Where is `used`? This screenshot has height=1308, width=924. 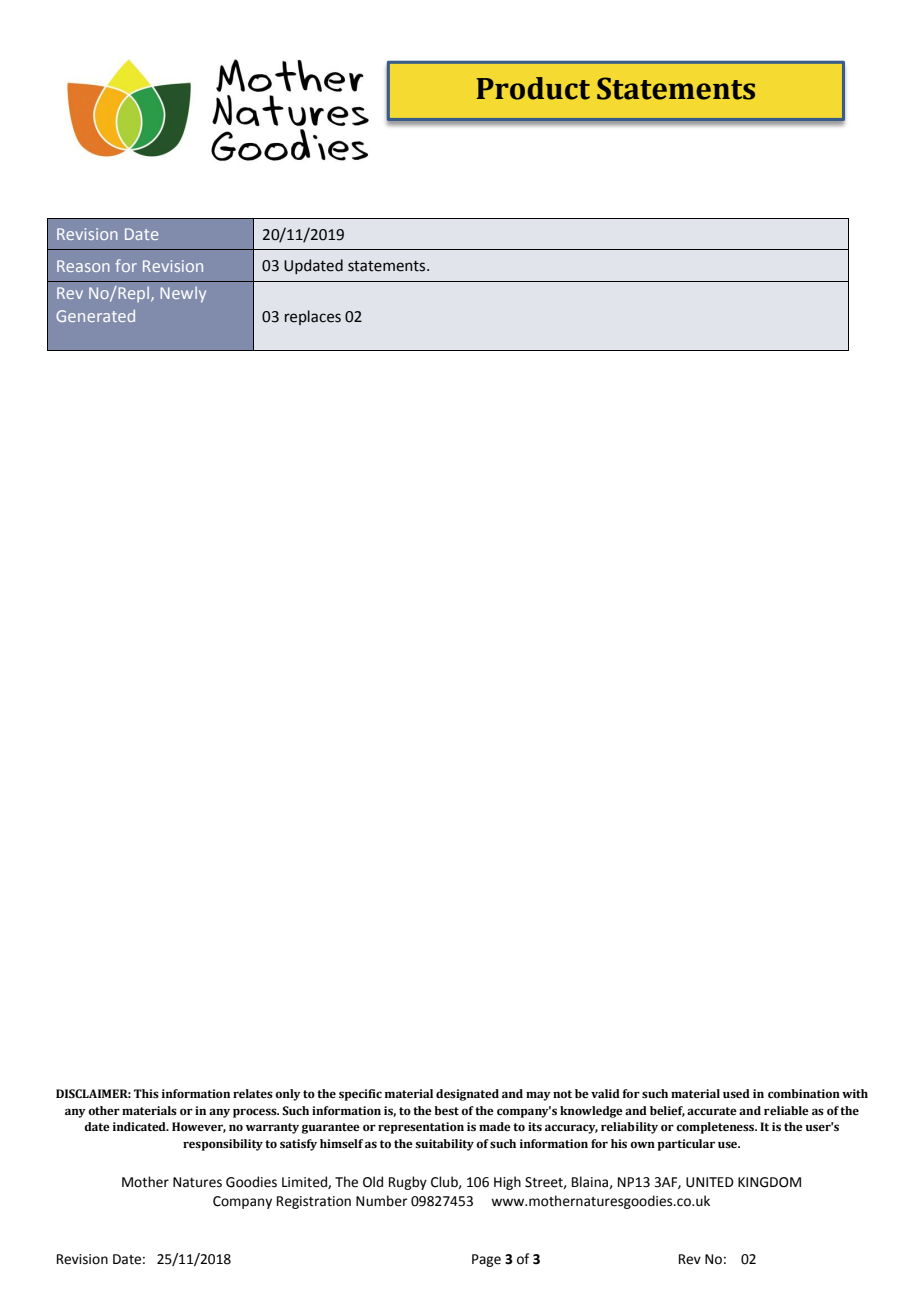
used is located at coordinates (736, 1093).
